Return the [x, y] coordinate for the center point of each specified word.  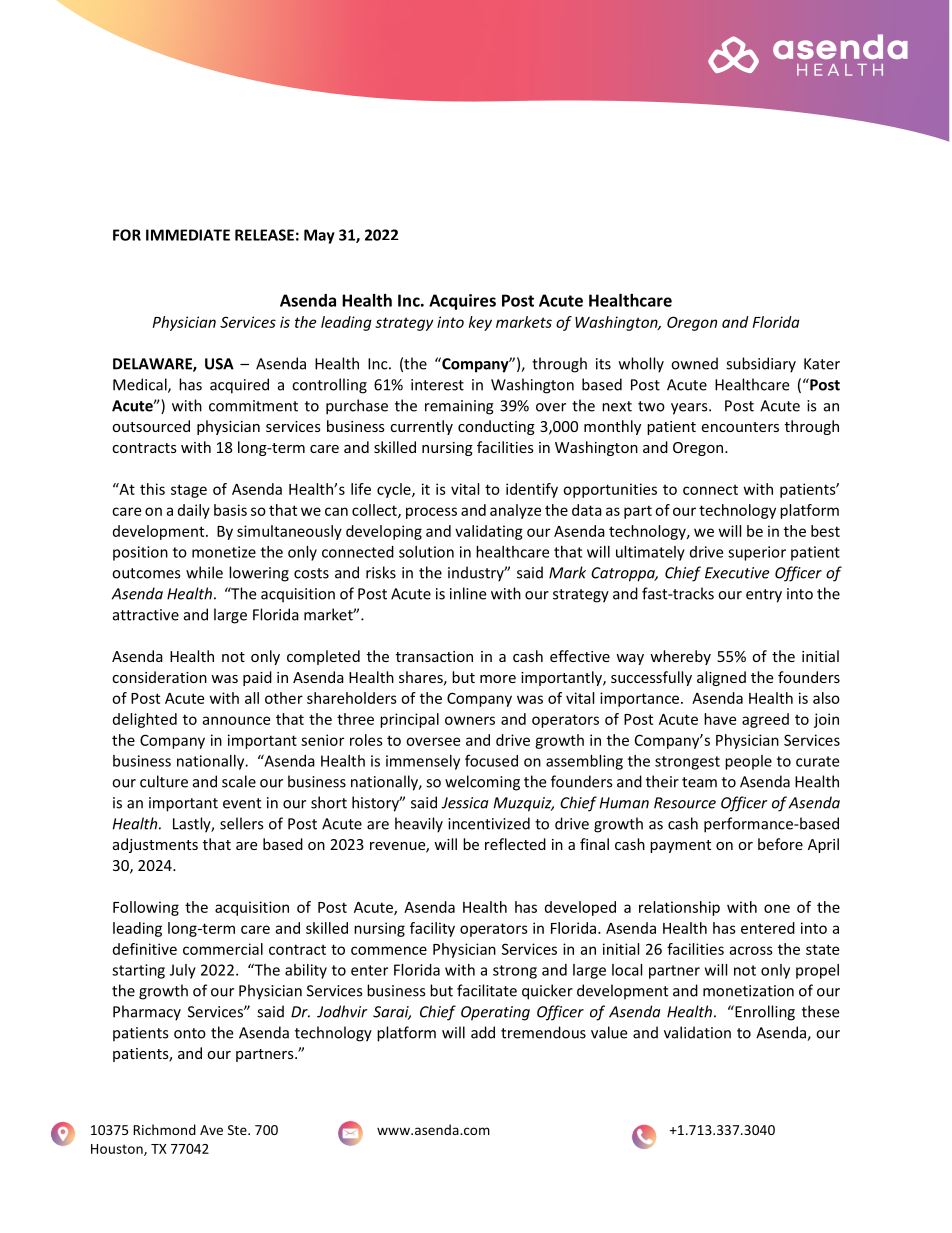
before [780, 844]
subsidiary [761, 365]
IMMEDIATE [188, 235]
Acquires [462, 302]
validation [697, 1032]
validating [489, 532]
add [483, 1032]
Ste [238, 1130]
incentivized [489, 823]
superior [757, 553]
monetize [224, 552]
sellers [241, 823]
